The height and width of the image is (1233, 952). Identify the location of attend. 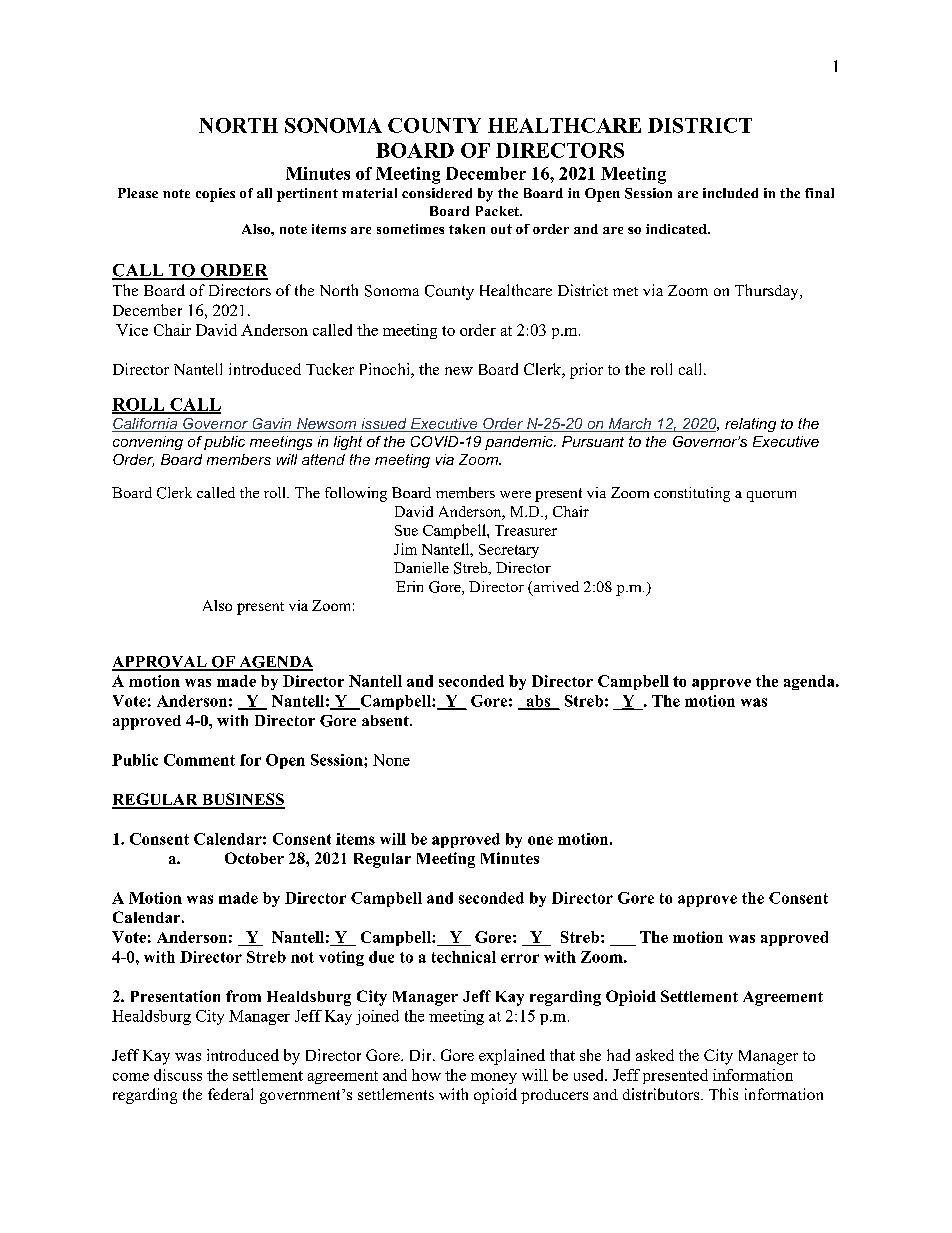
(323, 459).
